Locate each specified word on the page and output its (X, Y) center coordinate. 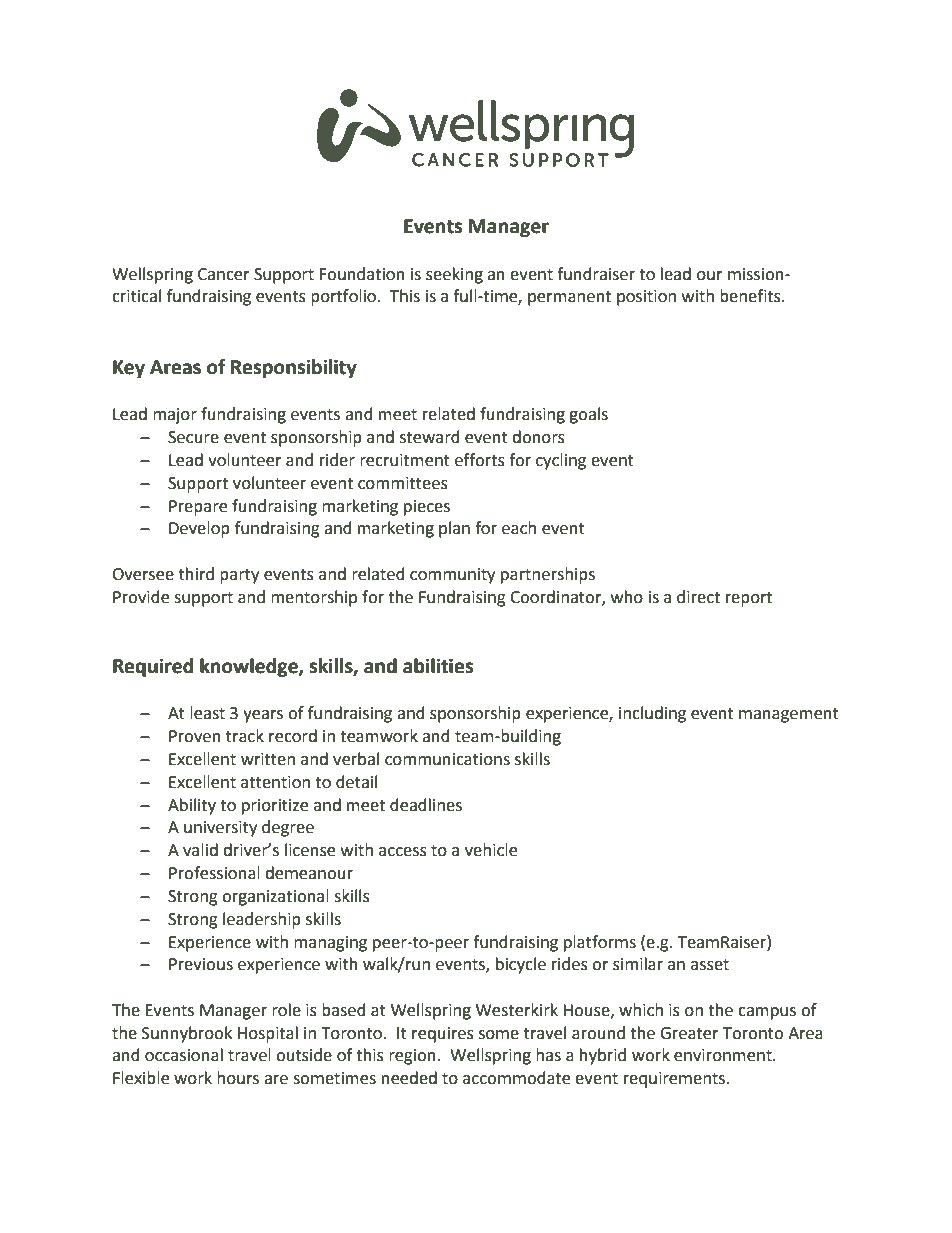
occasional (184, 1055)
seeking (454, 275)
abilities (438, 666)
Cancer (224, 274)
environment (724, 1055)
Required (153, 667)
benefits (751, 296)
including (652, 714)
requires (443, 1035)
